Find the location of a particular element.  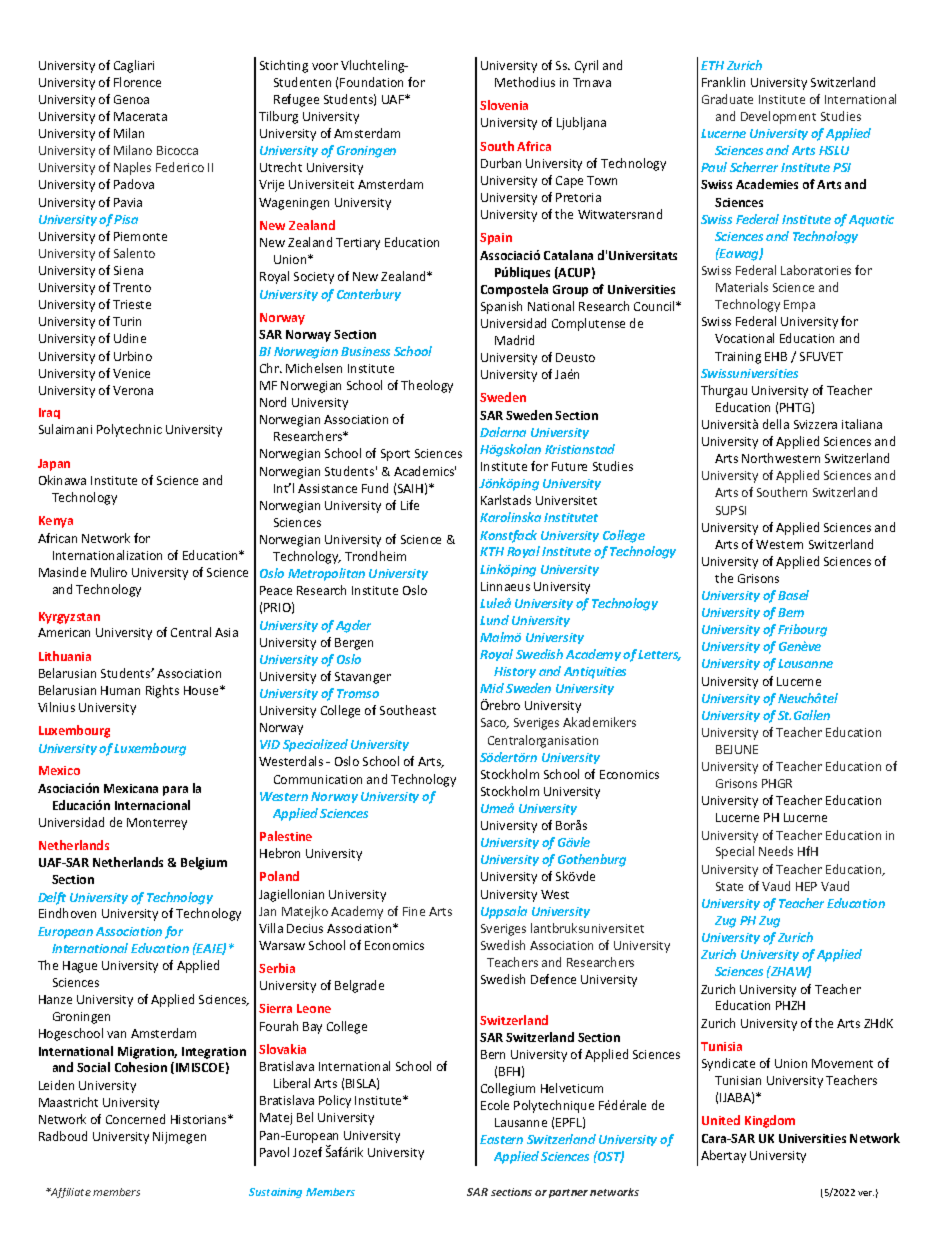

Saco is located at coordinates (495, 723).
